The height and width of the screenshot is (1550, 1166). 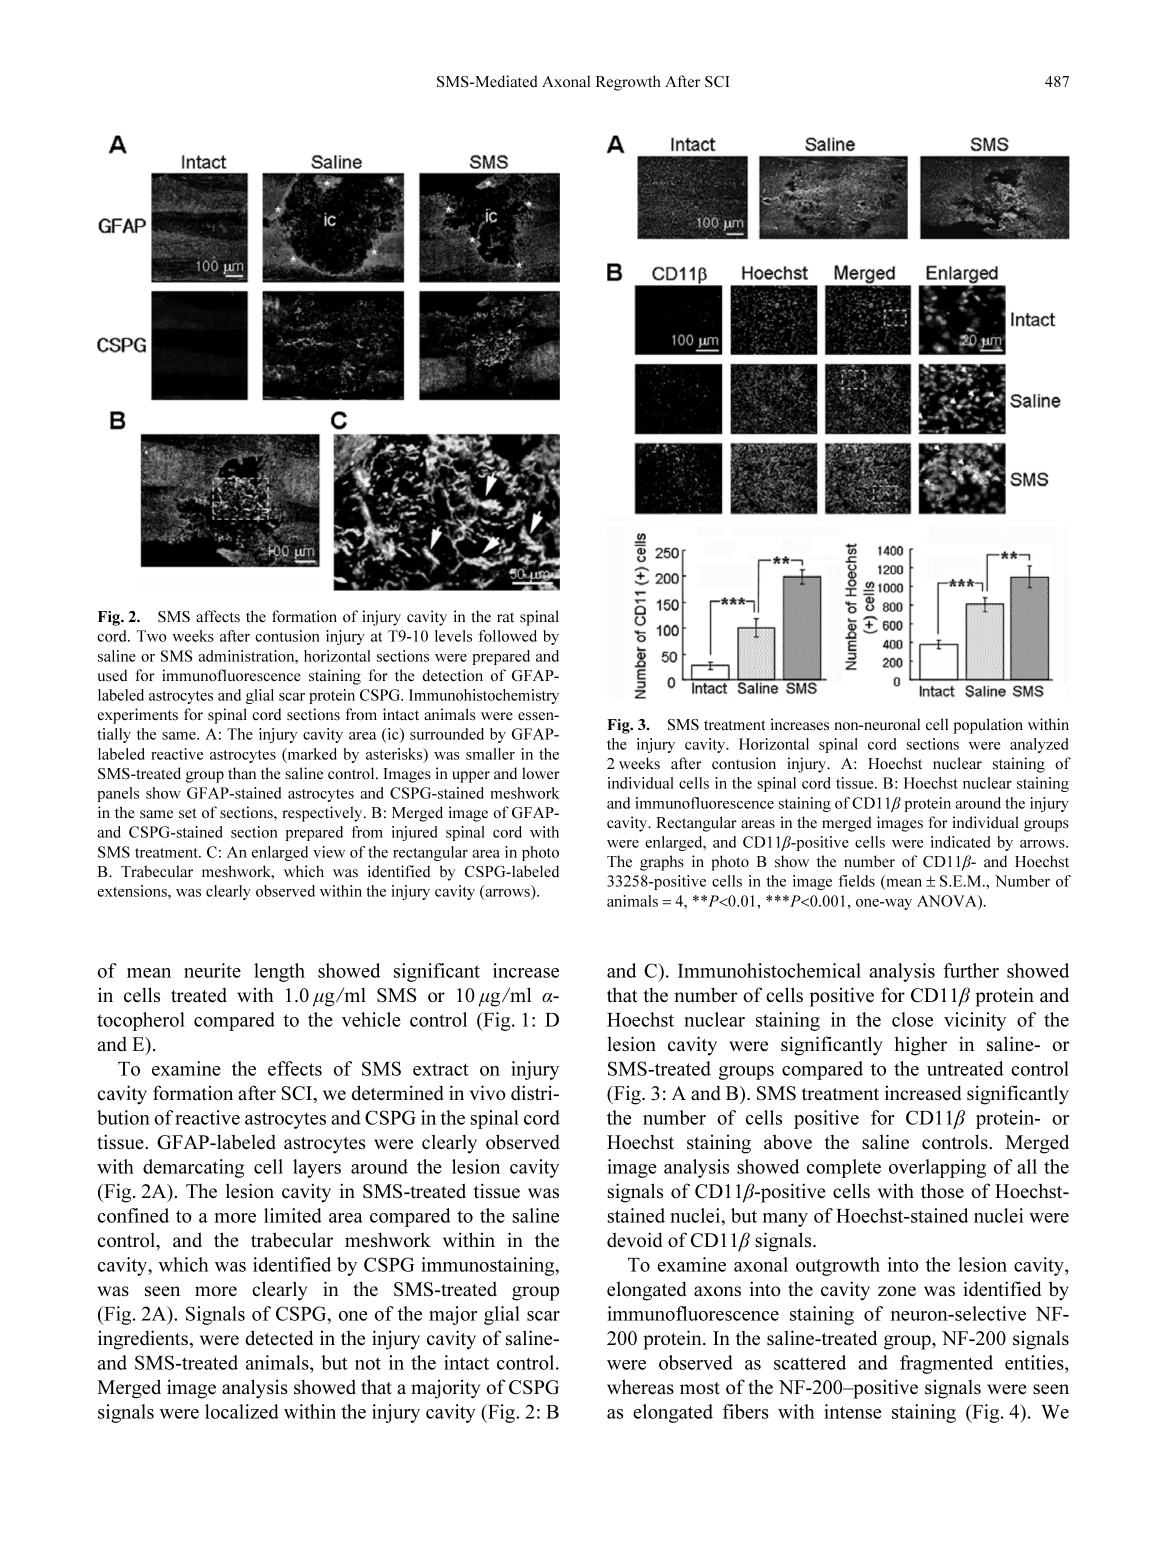 I want to click on whereas, so click(x=640, y=1387).
